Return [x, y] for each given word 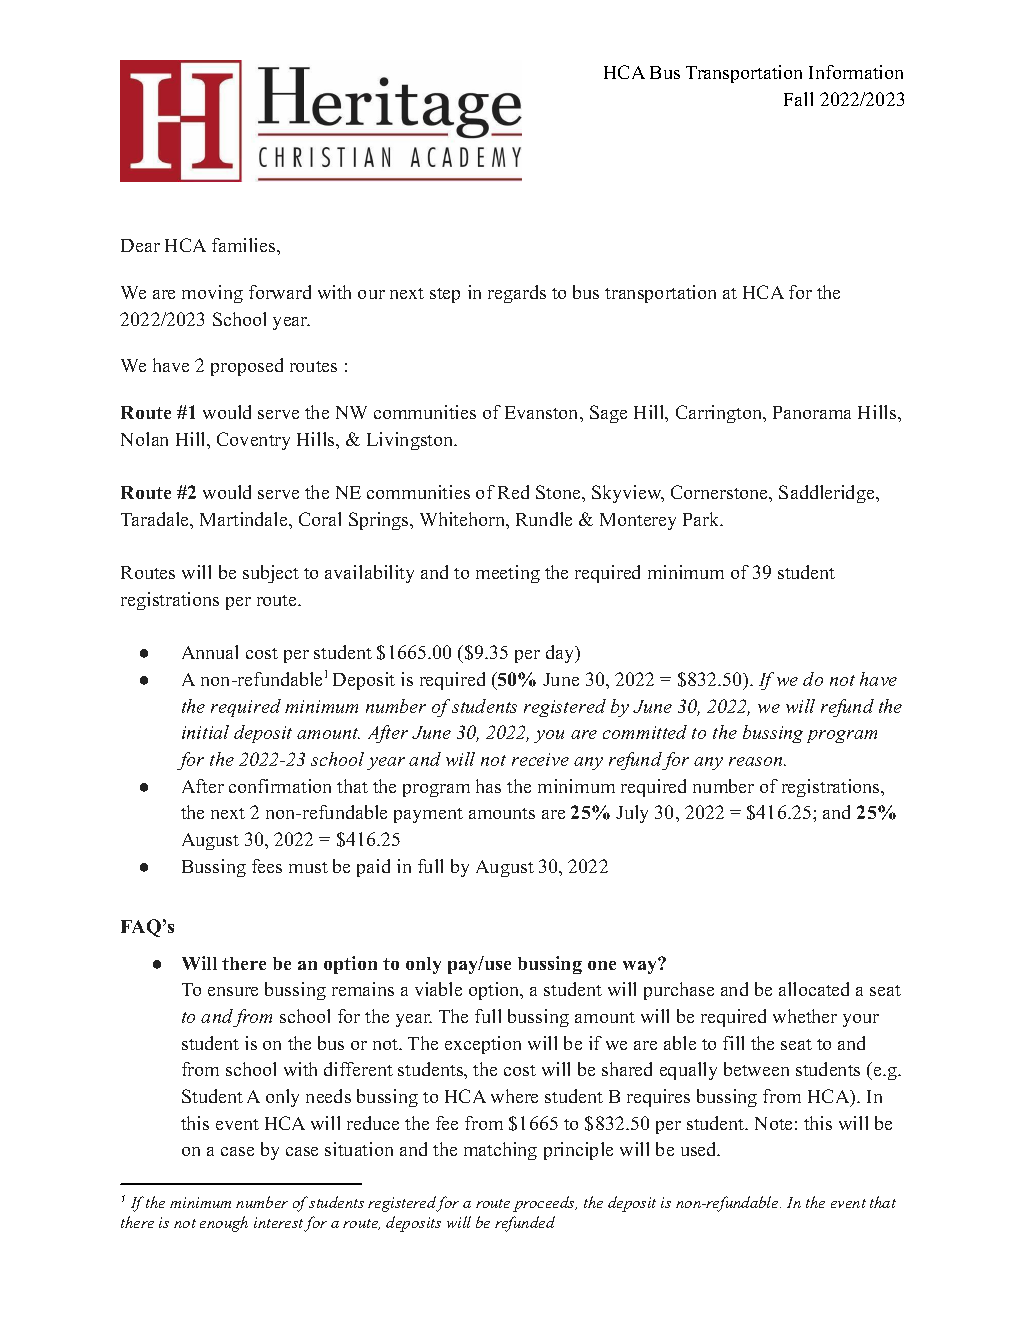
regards [517, 294]
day [561, 654]
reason [757, 761]
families [245, 245]
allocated [814, 989]
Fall [798, 99]
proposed [247, 367]
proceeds [545, 1204]
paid [373, 868]
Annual [210, 652]
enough [224, 1224]
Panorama [812, 412]
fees [267, 866]
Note [773, 1123]
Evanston [543, 412]
